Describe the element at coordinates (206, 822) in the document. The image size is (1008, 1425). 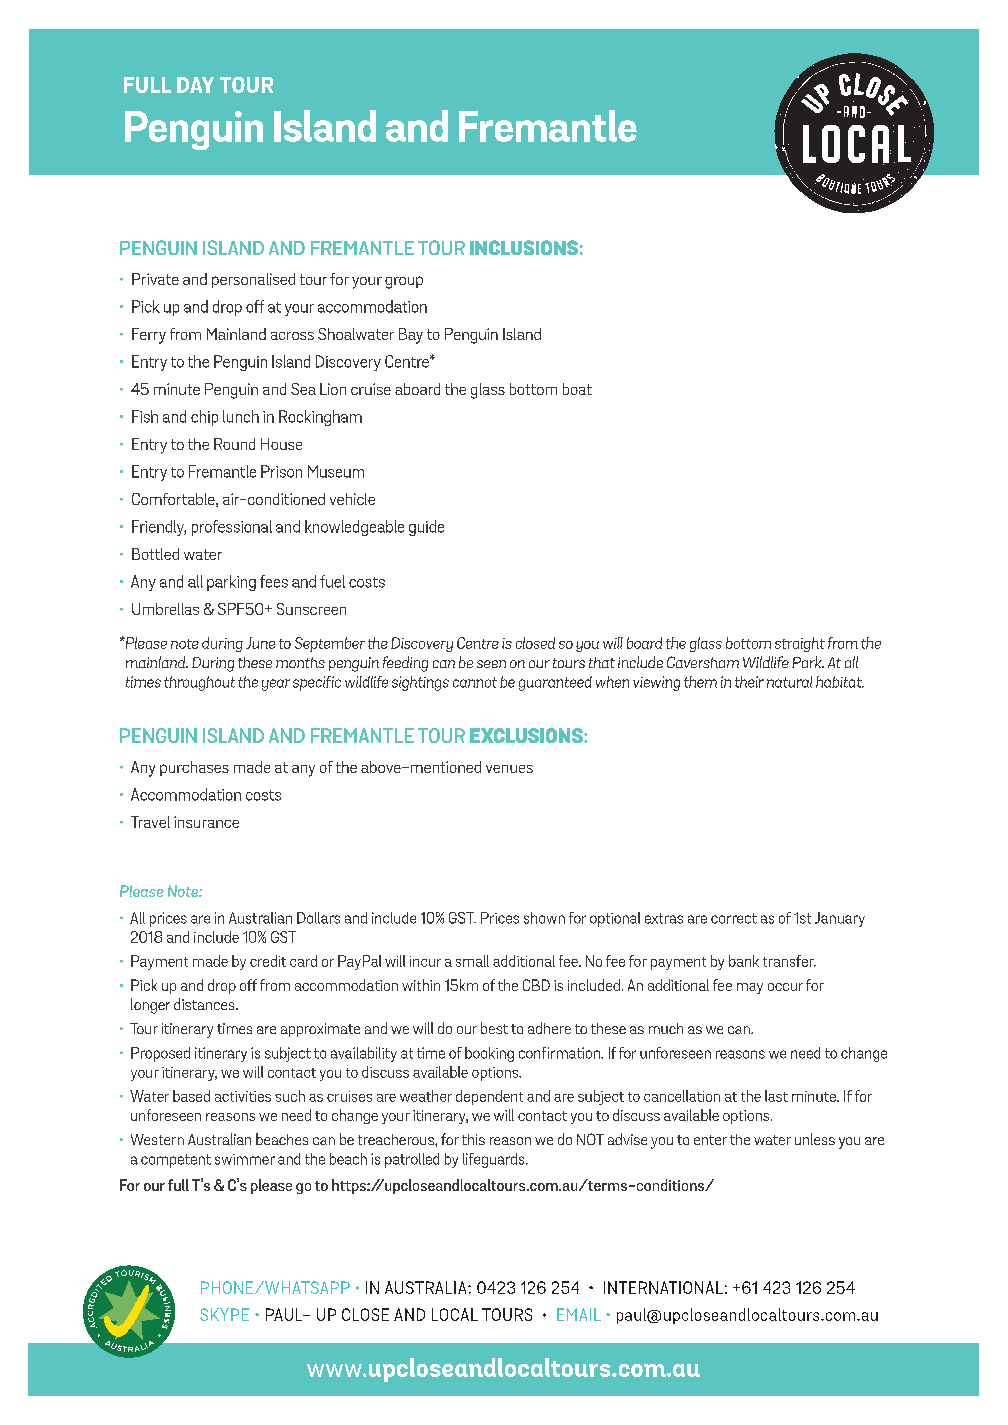
I see `insurance` at that location.
